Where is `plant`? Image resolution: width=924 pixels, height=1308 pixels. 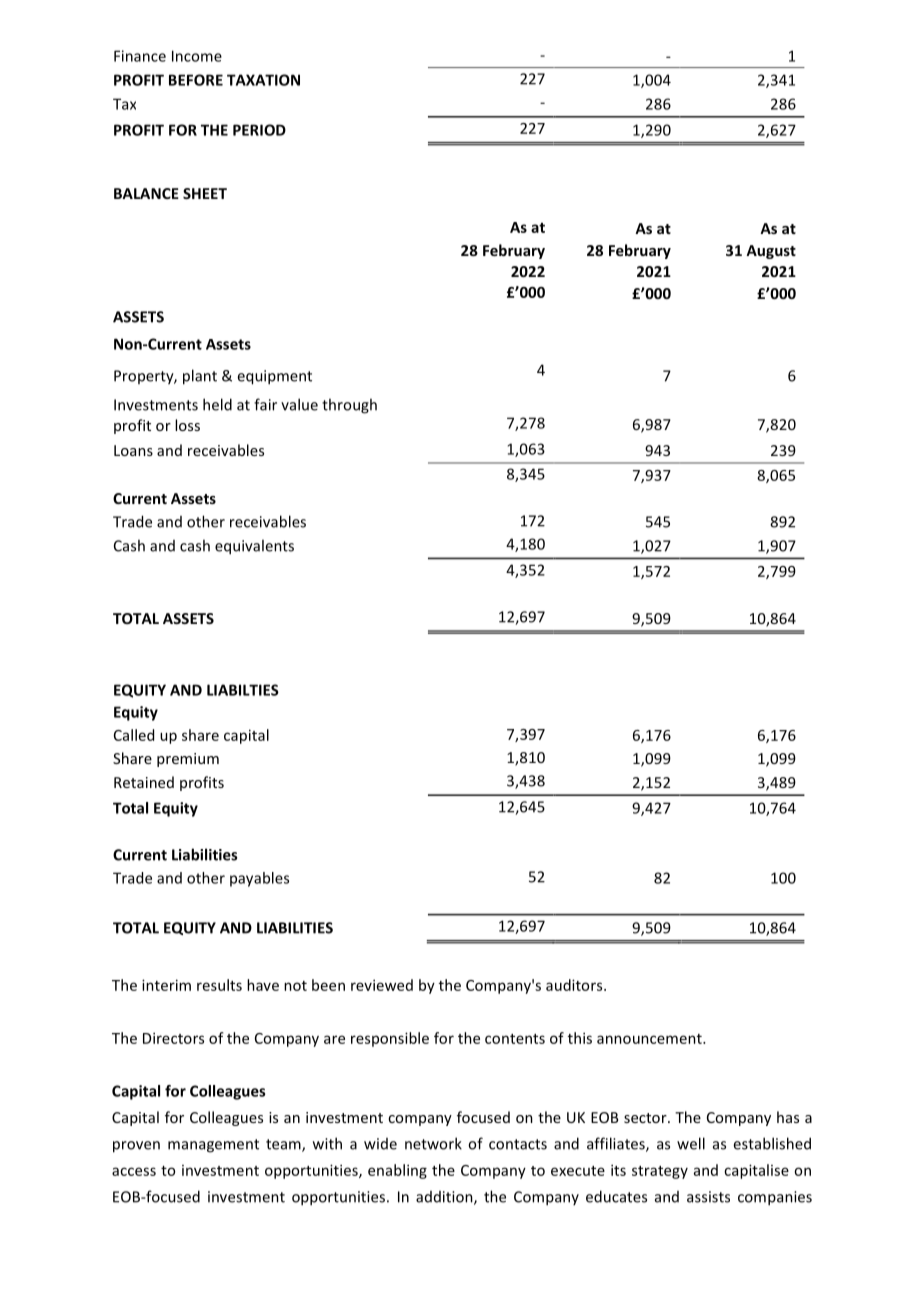
plant is located at coordinates (200, 377).
